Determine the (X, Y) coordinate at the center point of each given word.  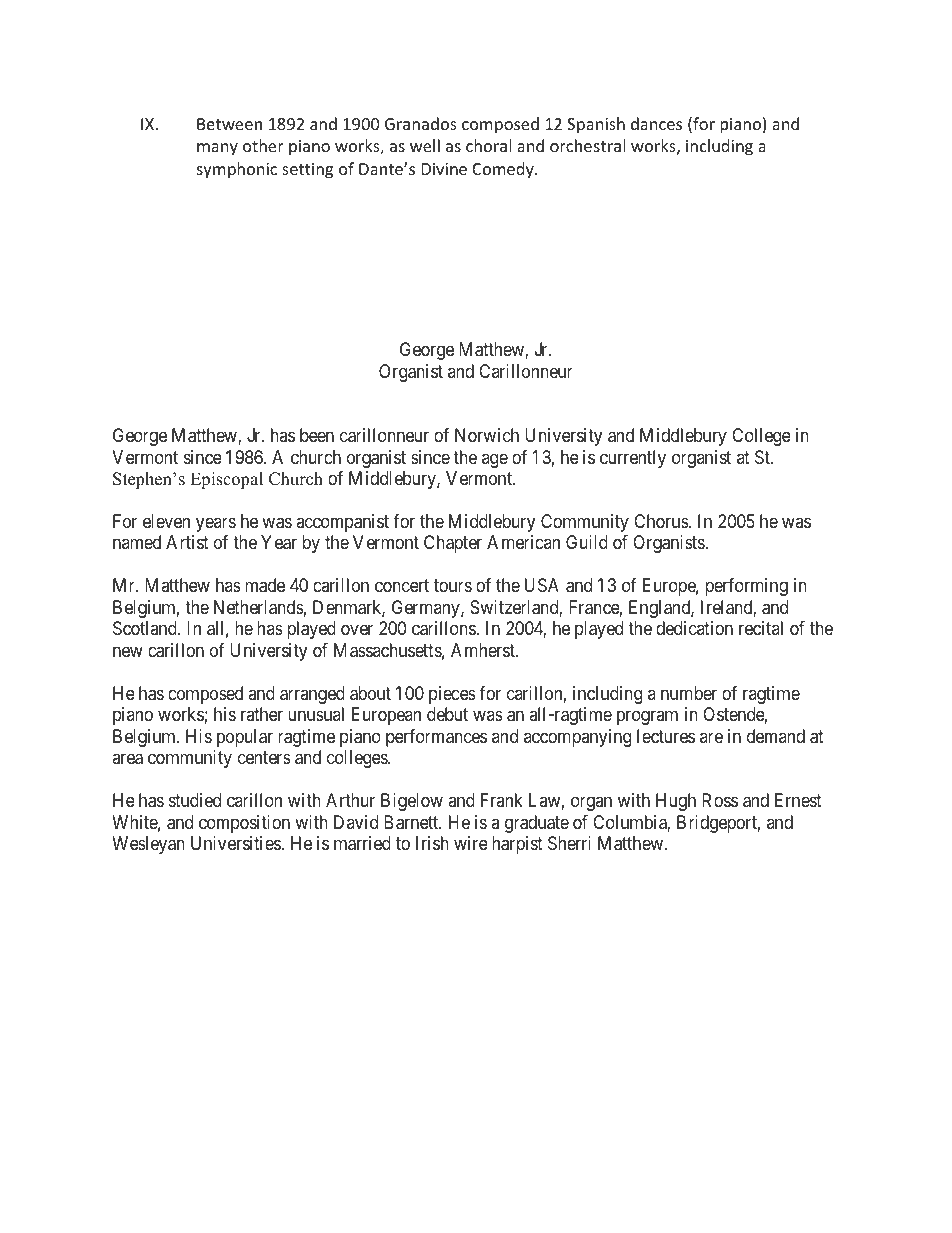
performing (746, 587)
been (317, 435)
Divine (444, 169)
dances (656, 123)
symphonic (237, 170)
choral (488, 145)
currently (633, 459)
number (689, 693)
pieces (452, 695)
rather (262, 714)
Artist (187, 542)
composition (244, 824)
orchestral (587, 145)
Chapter (453, 544)
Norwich (487, 435)
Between (229, 124)
